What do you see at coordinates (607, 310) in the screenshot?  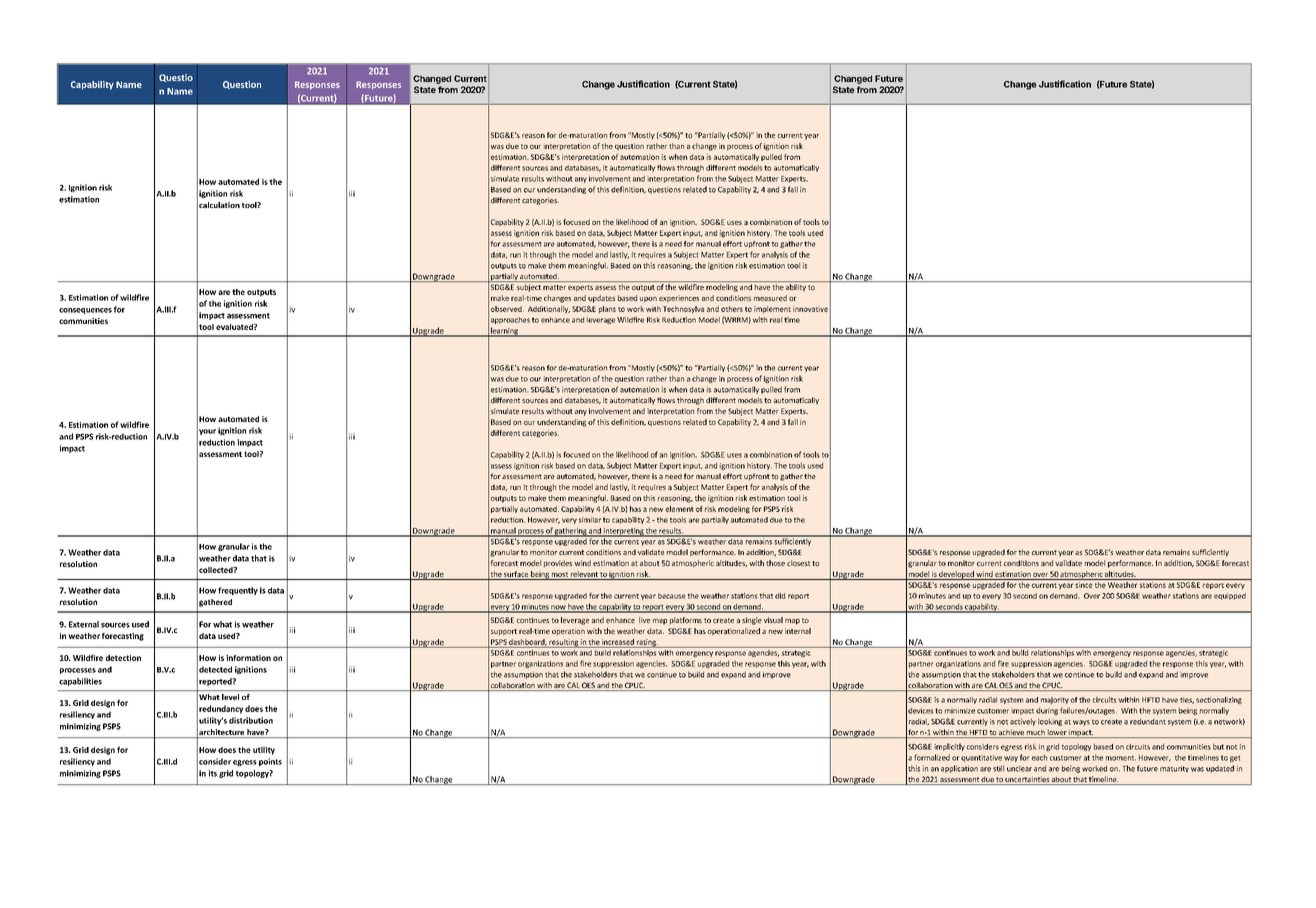 I see `plans` at bounding box center [607, 310].
